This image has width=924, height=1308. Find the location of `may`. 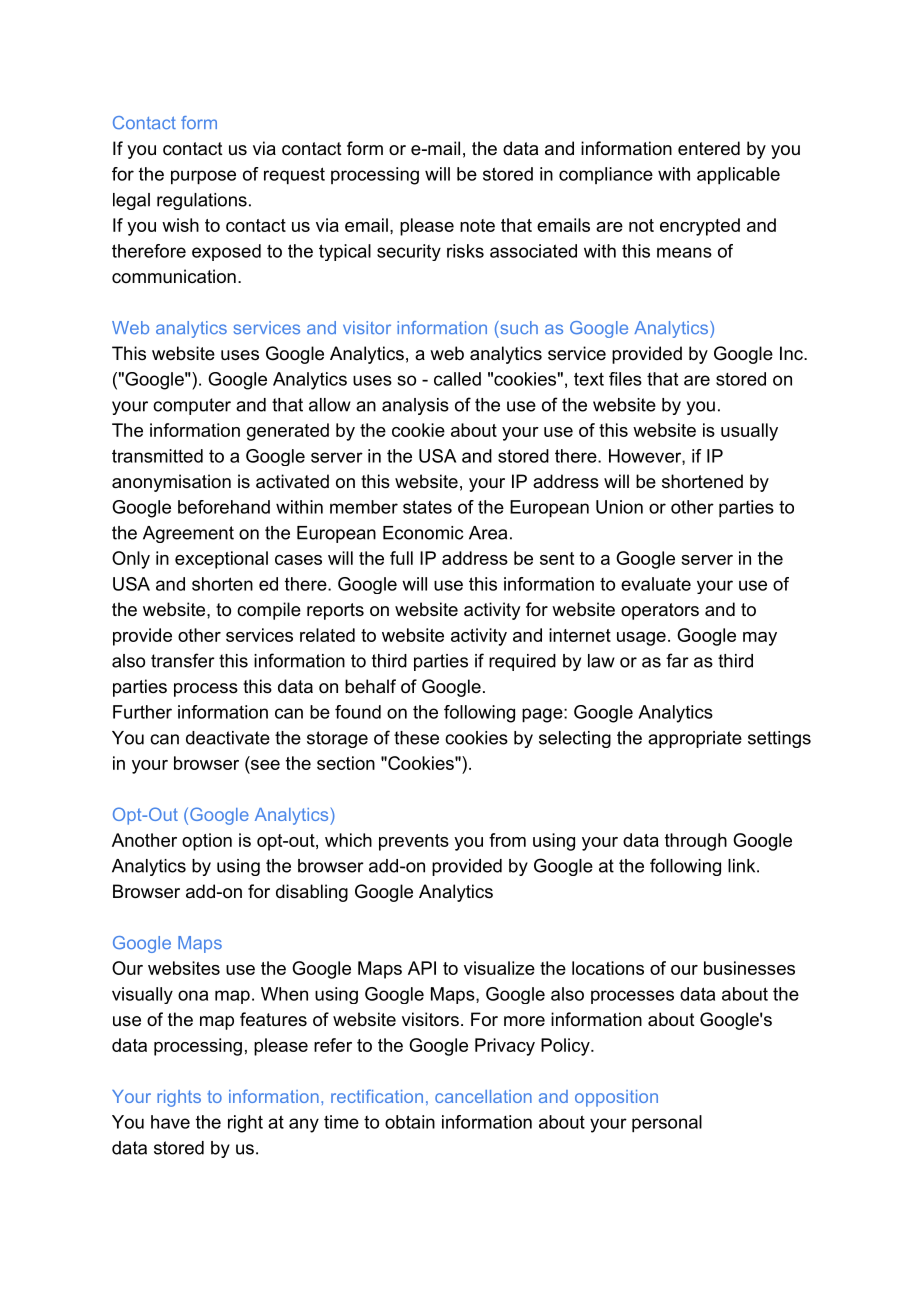

may is located at coordinates (760, 639).
